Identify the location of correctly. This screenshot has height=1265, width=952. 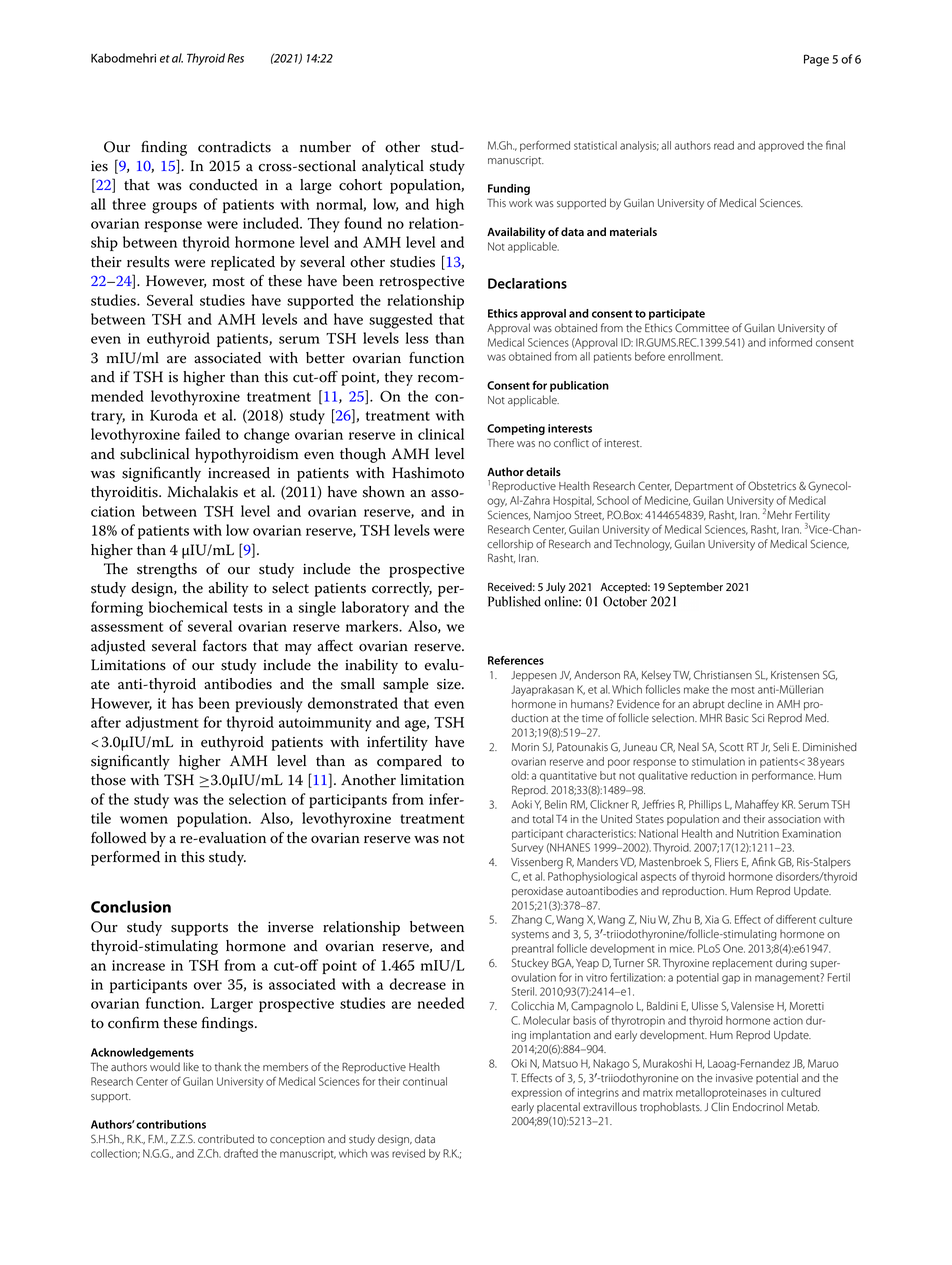
(402, 589).
